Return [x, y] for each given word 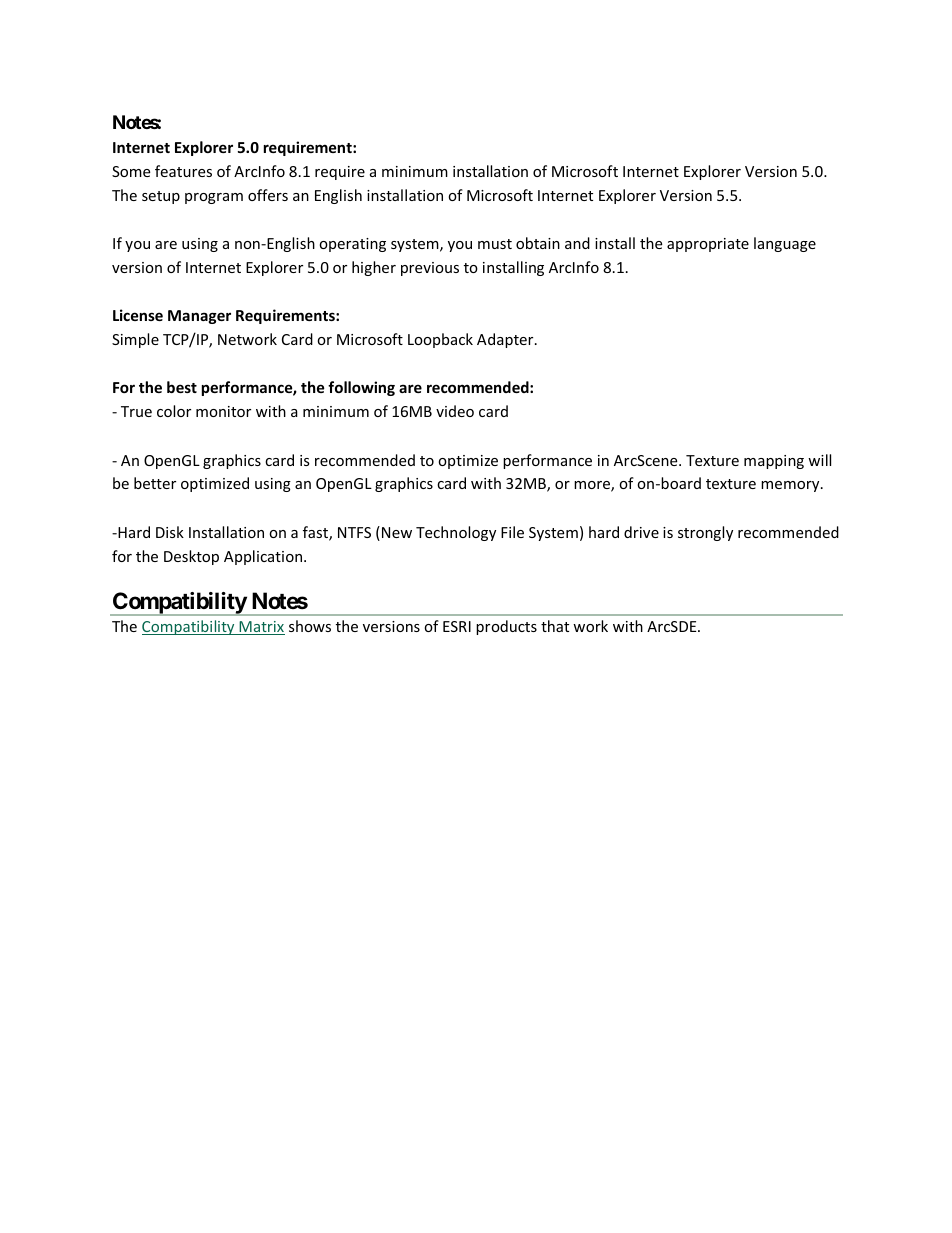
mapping [774, 462]
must [495, 244]
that [555, 626]
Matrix [261, 628]
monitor [223, 411]
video [455, 411]
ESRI [457, 626]
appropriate [708, 245]
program [214, 198]
